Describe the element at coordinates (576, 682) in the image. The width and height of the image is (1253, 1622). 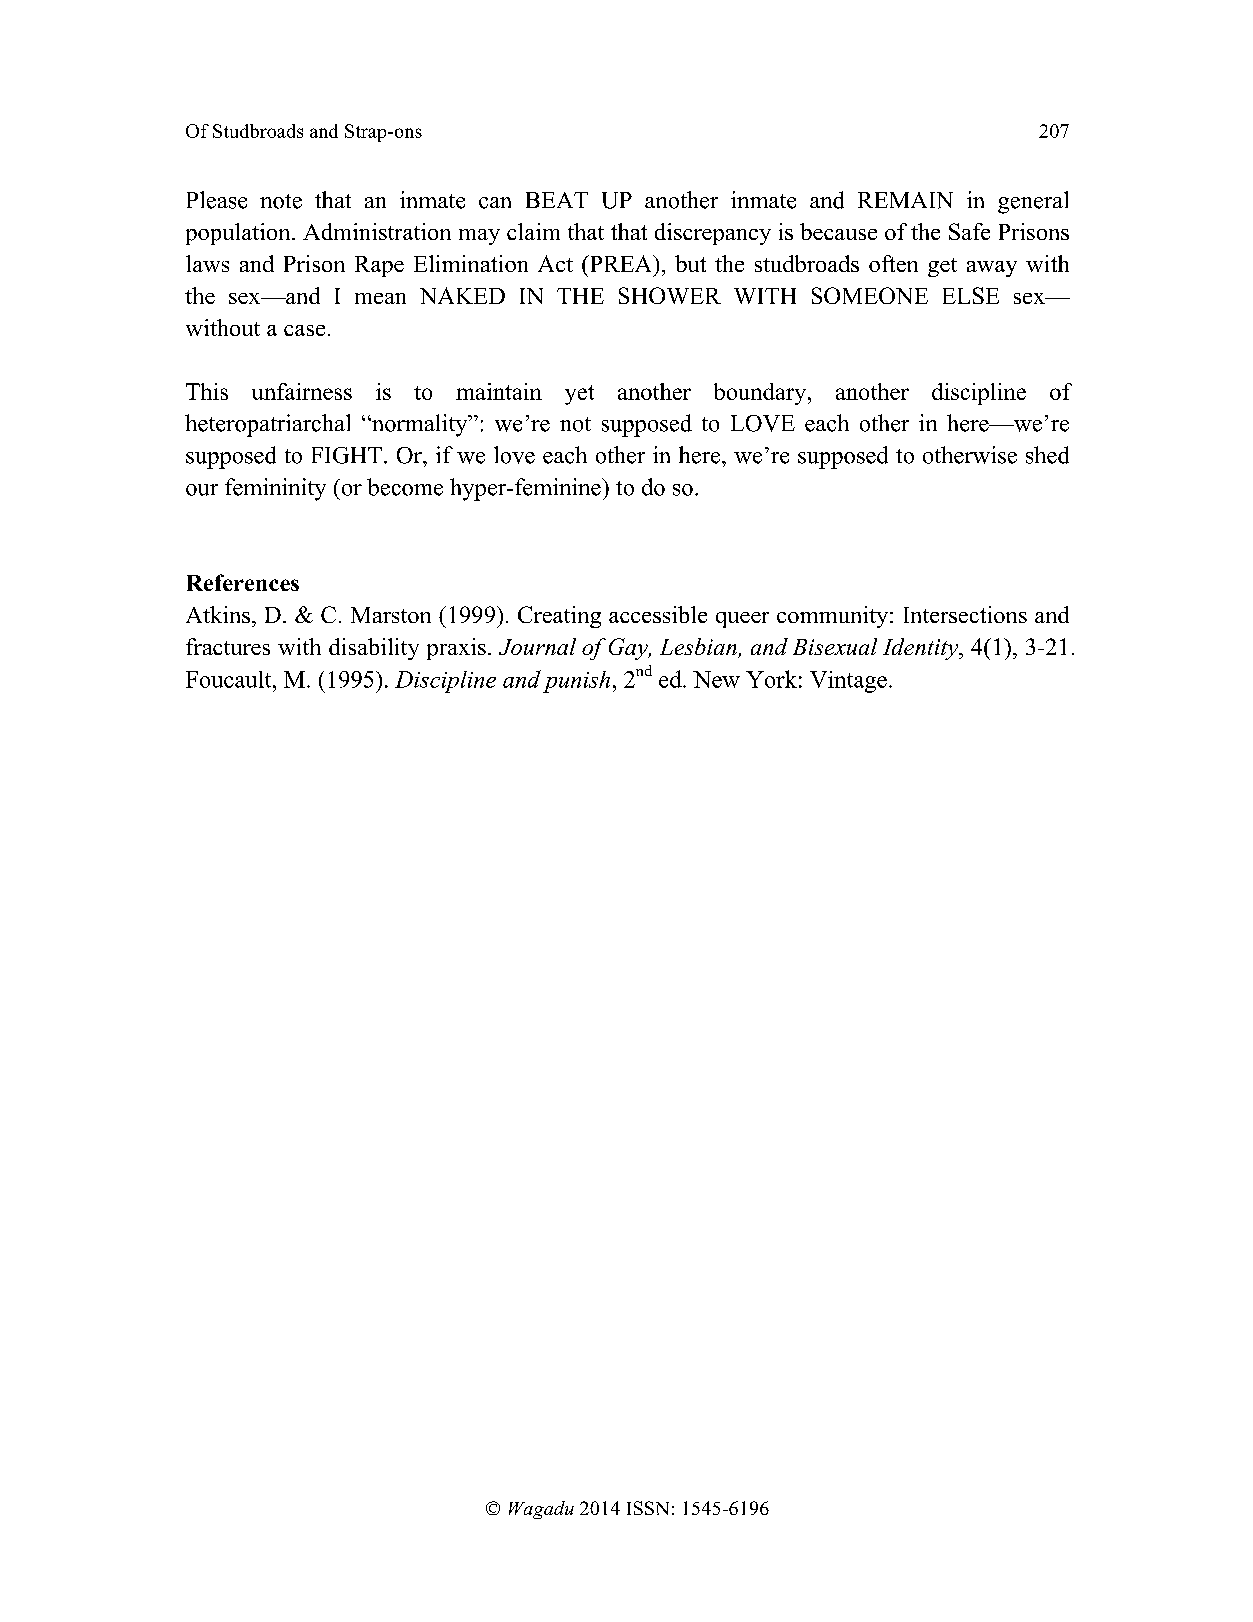
I see `punish` at that location.
